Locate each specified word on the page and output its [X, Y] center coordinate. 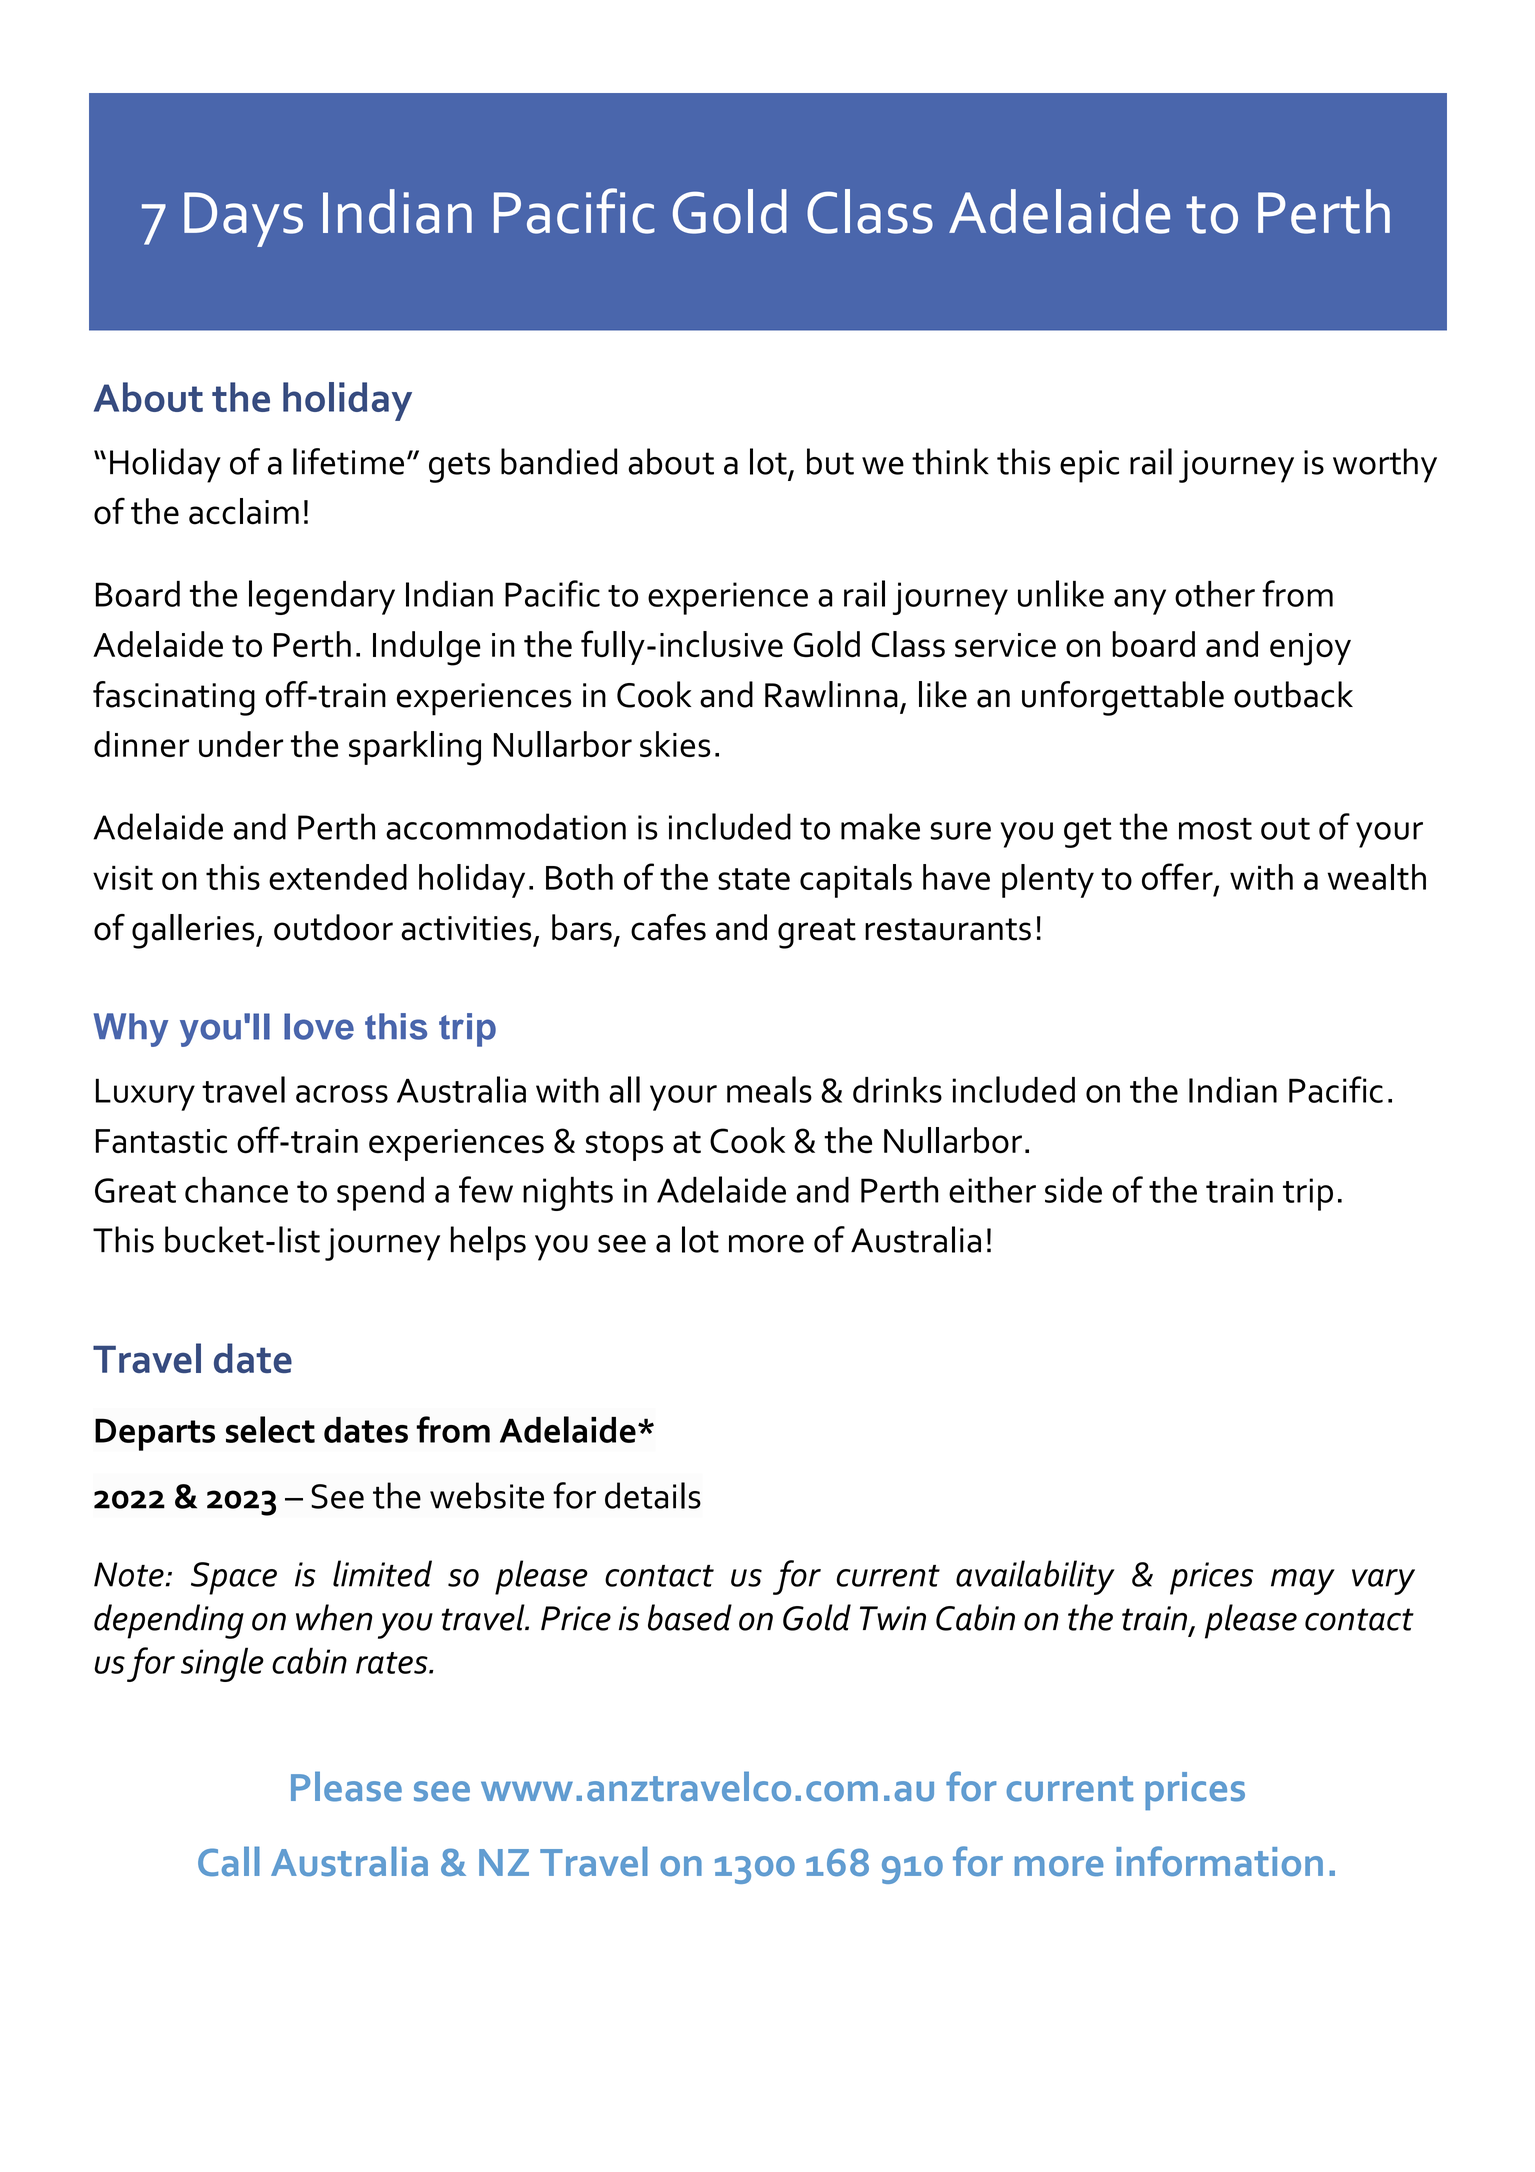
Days [243, 219]
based [690, 1617]
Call [229, 1861]
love [319, 1026]
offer [1178, 877]
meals [769, 1089]
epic [1089, 466]
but [830, 461]
